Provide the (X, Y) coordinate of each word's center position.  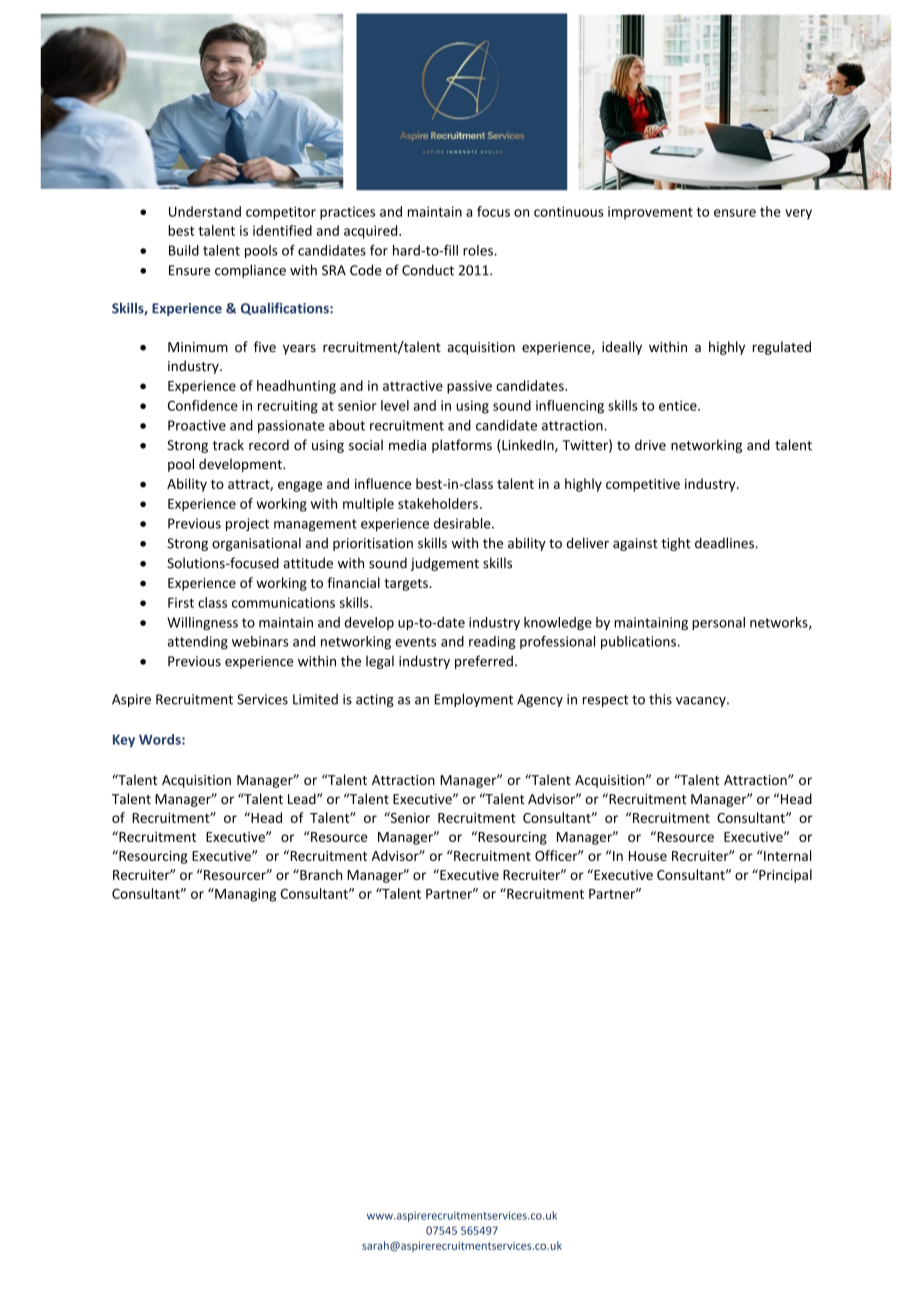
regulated (782, 348)
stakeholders (438, 503)
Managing (244, 895)
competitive (643, 485)
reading (492, 642)
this (660, 699)
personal (718, 623)
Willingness (202, 623)
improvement (650, 213)
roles (479, 250)
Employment (474, 700)
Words (161, 739)
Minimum (198, 347)
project (247, 524)
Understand (205, 211)
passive (469, 387)
